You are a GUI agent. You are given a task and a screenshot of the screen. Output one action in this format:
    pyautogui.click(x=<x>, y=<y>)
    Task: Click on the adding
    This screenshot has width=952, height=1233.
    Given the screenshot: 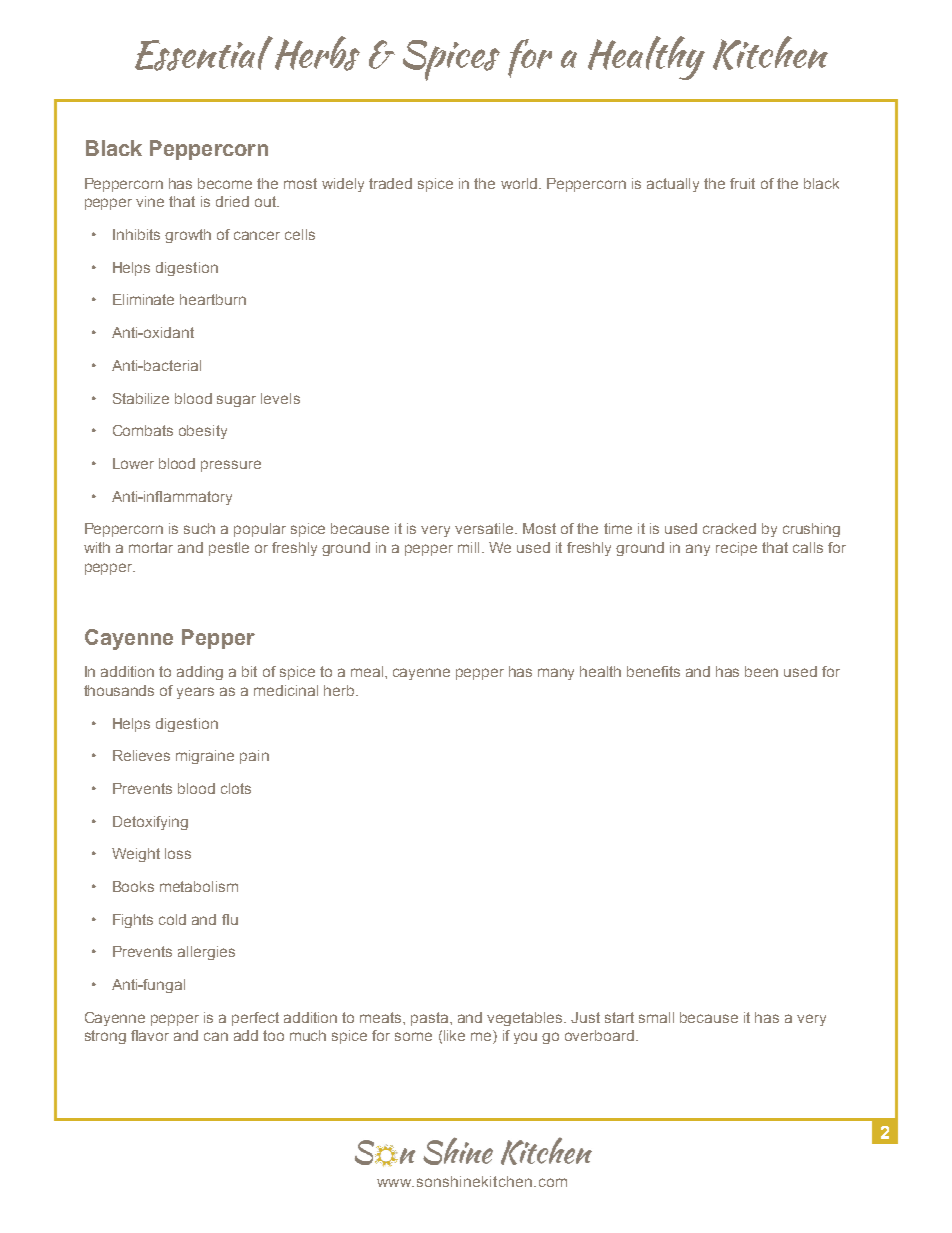 What is the action you would take?
    pyautogui.click(x=200, y=673)
